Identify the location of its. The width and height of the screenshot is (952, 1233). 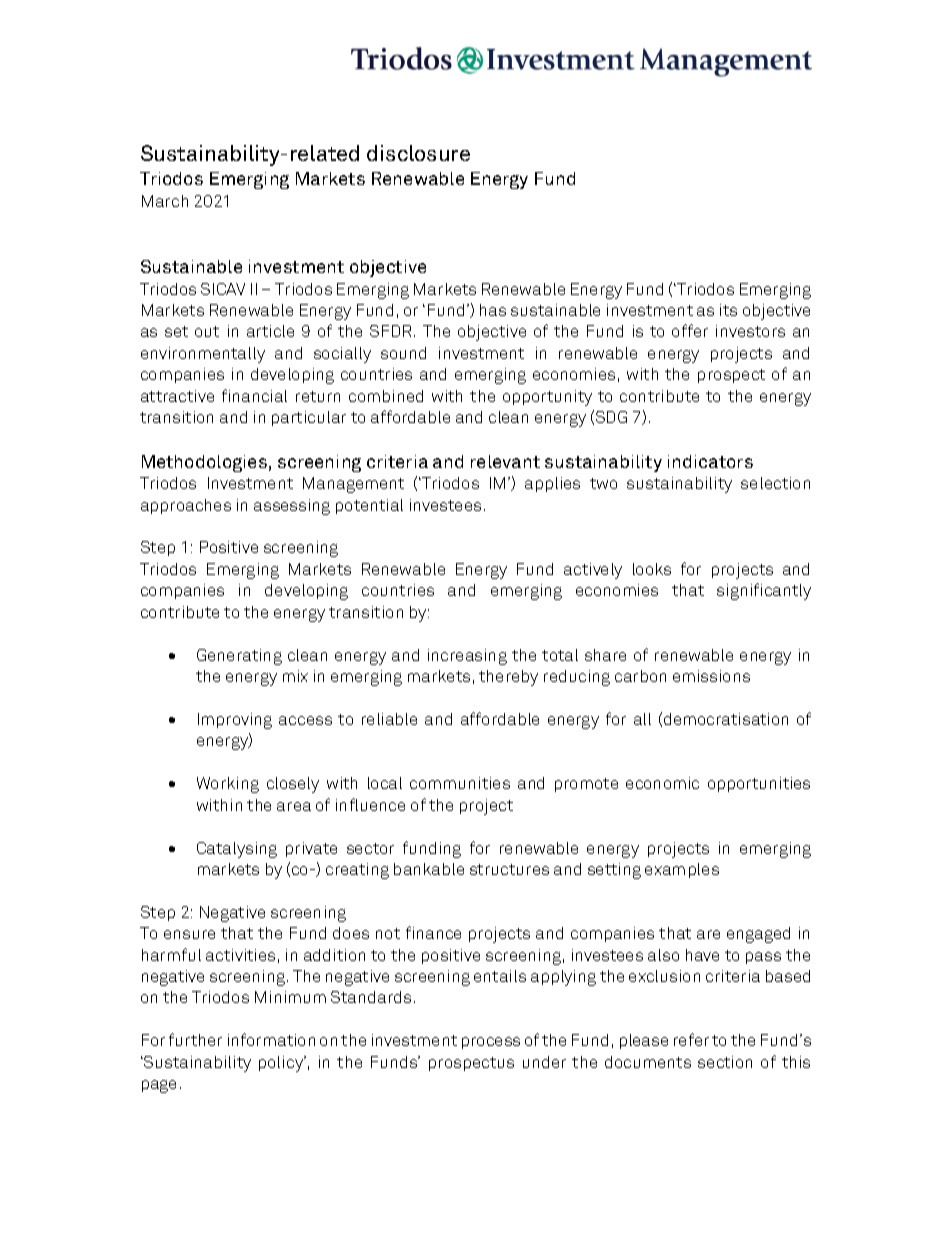
(728, 310).
